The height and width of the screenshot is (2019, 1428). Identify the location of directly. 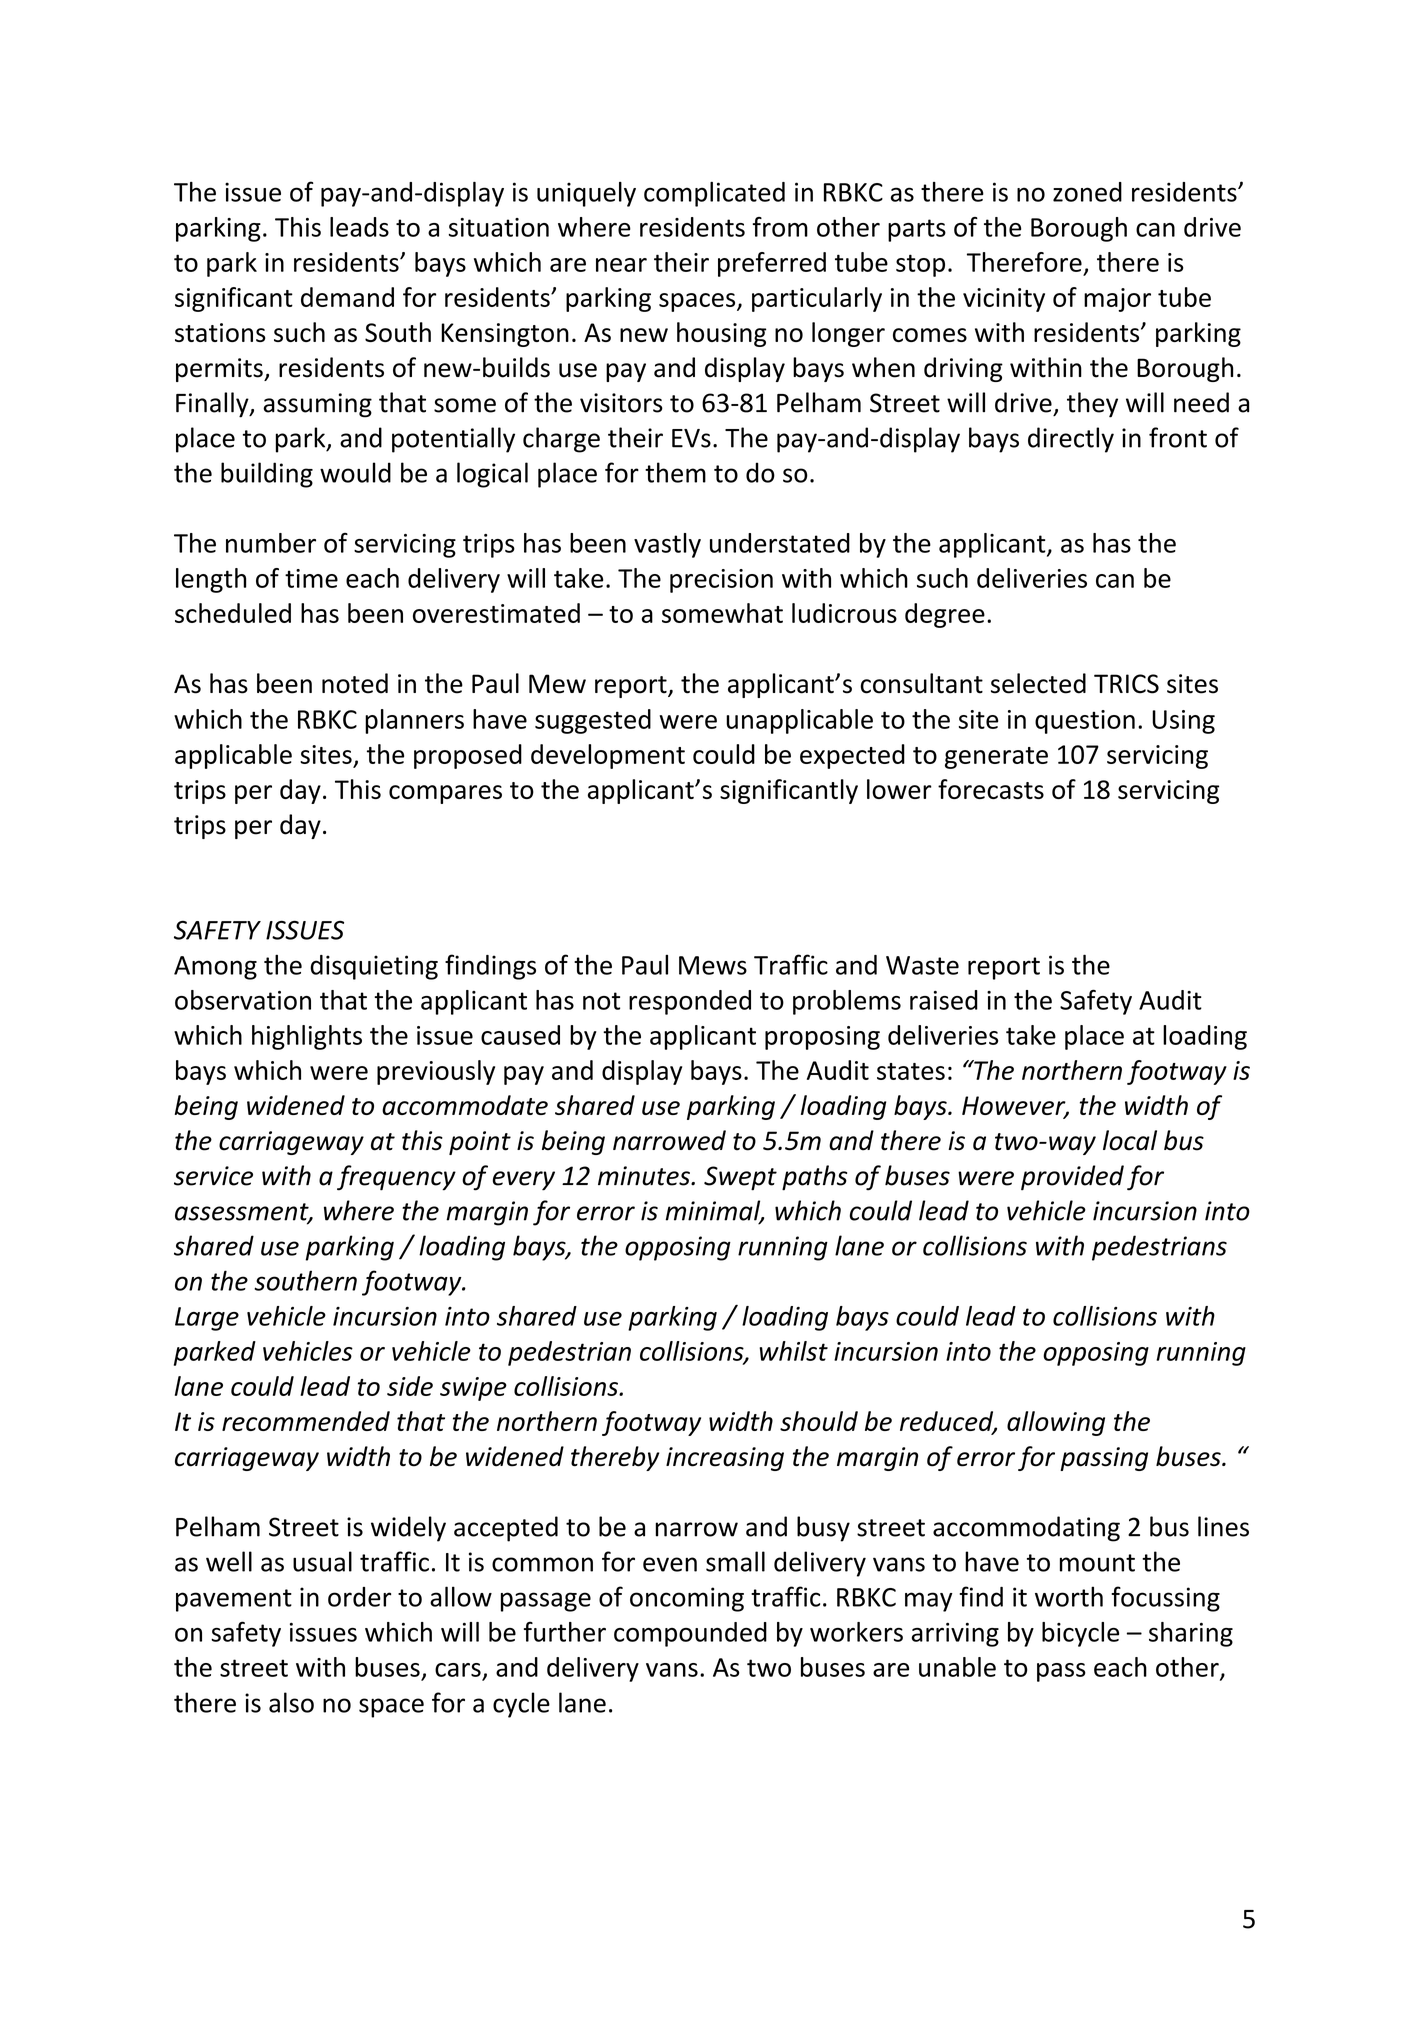
(1071, 440).
